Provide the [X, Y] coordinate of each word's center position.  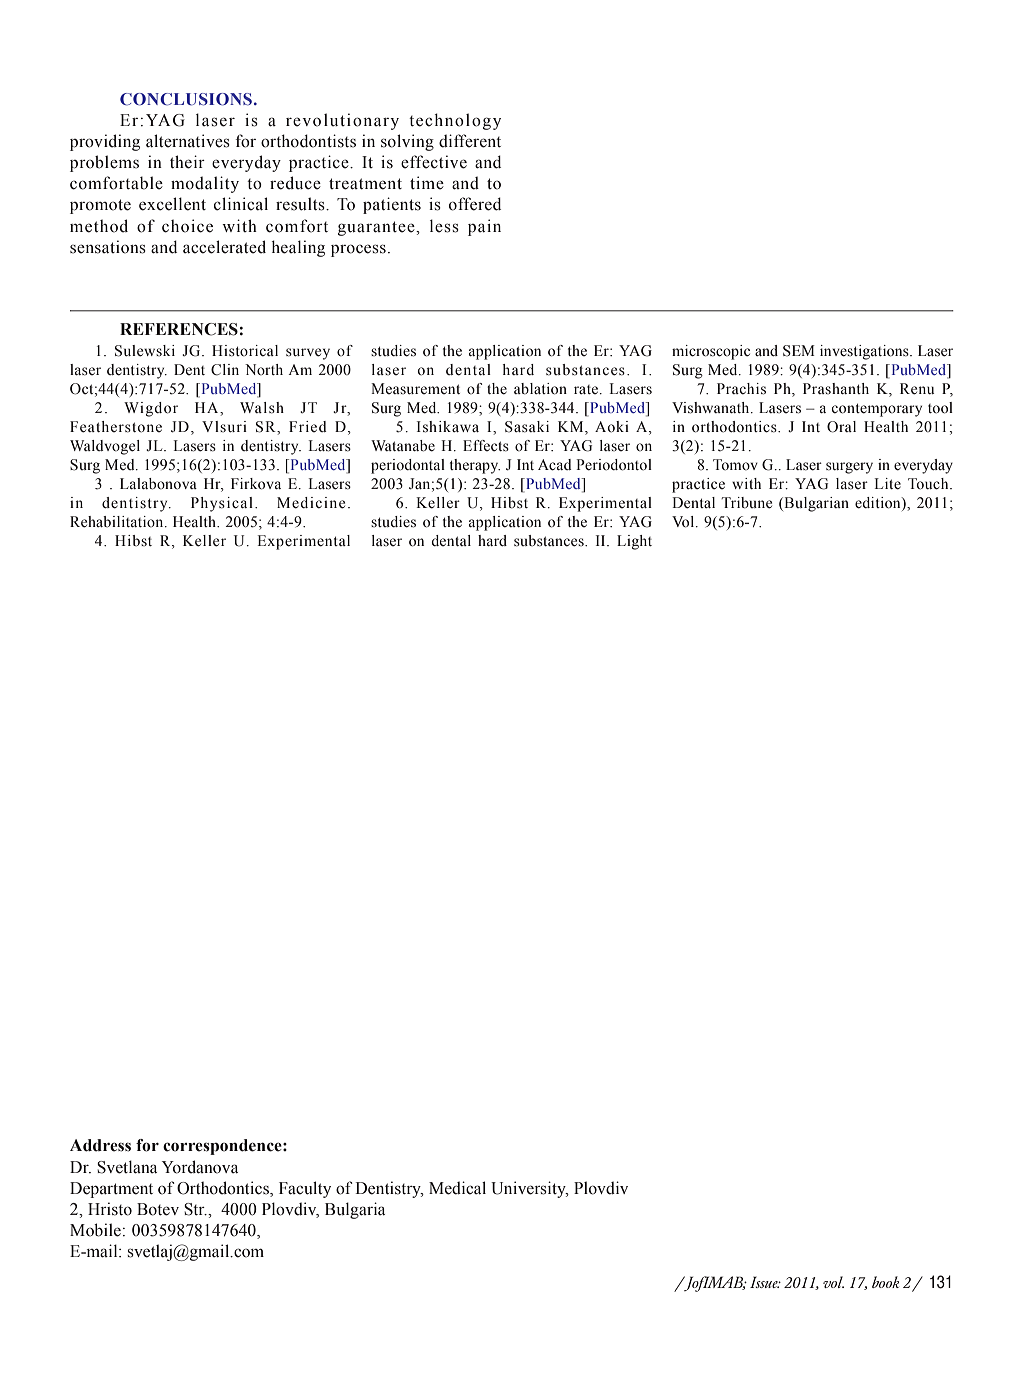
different [470, 141]
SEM [799, 351]
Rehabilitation [118, 522]
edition [879, 503]
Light [634, 542]
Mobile [95, 1230]
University [529, 1189]
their [187, 162]
